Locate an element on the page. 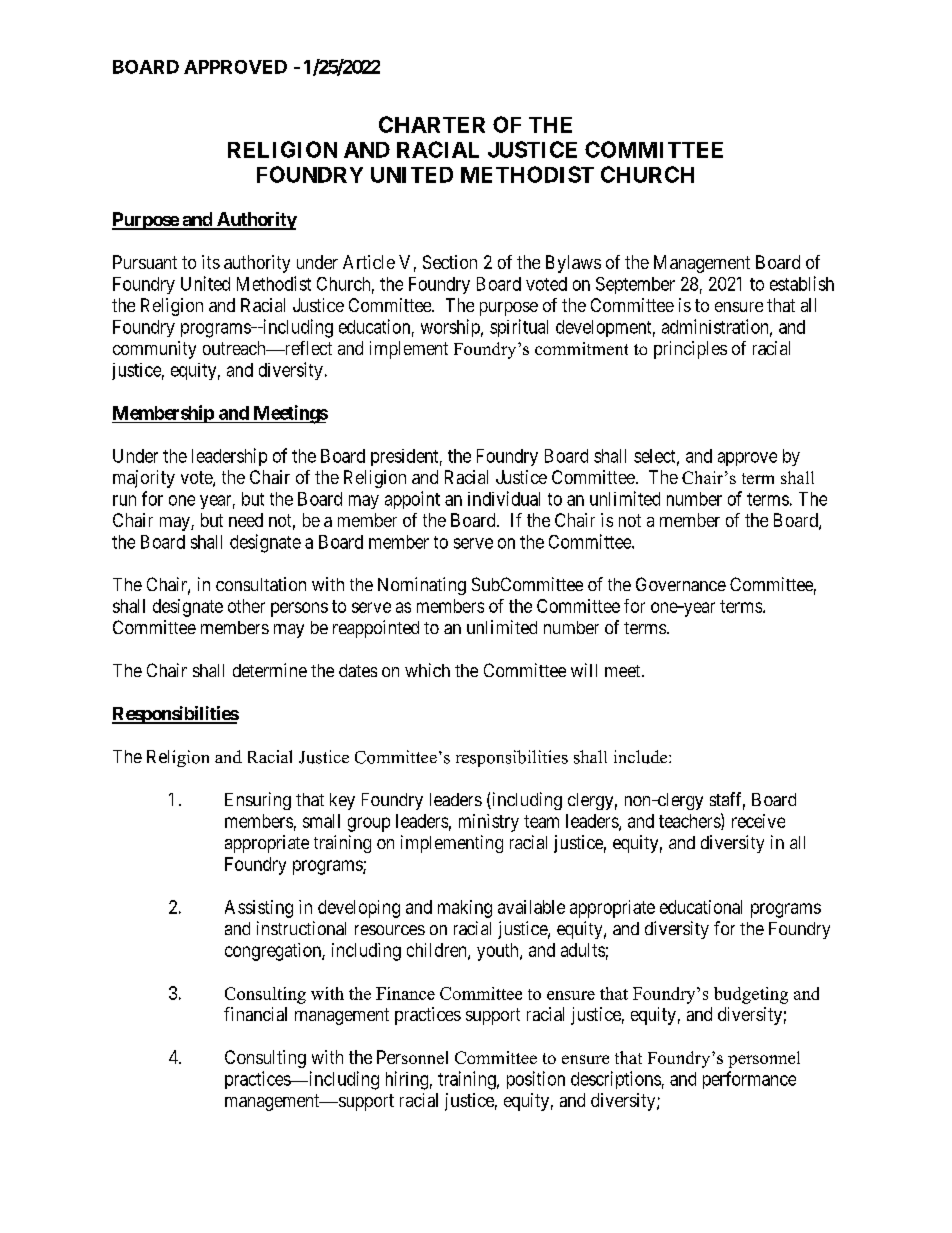 Image resolution: width=952 pixels, height=1233 pixels. its is located at coordinates (211, 262).
